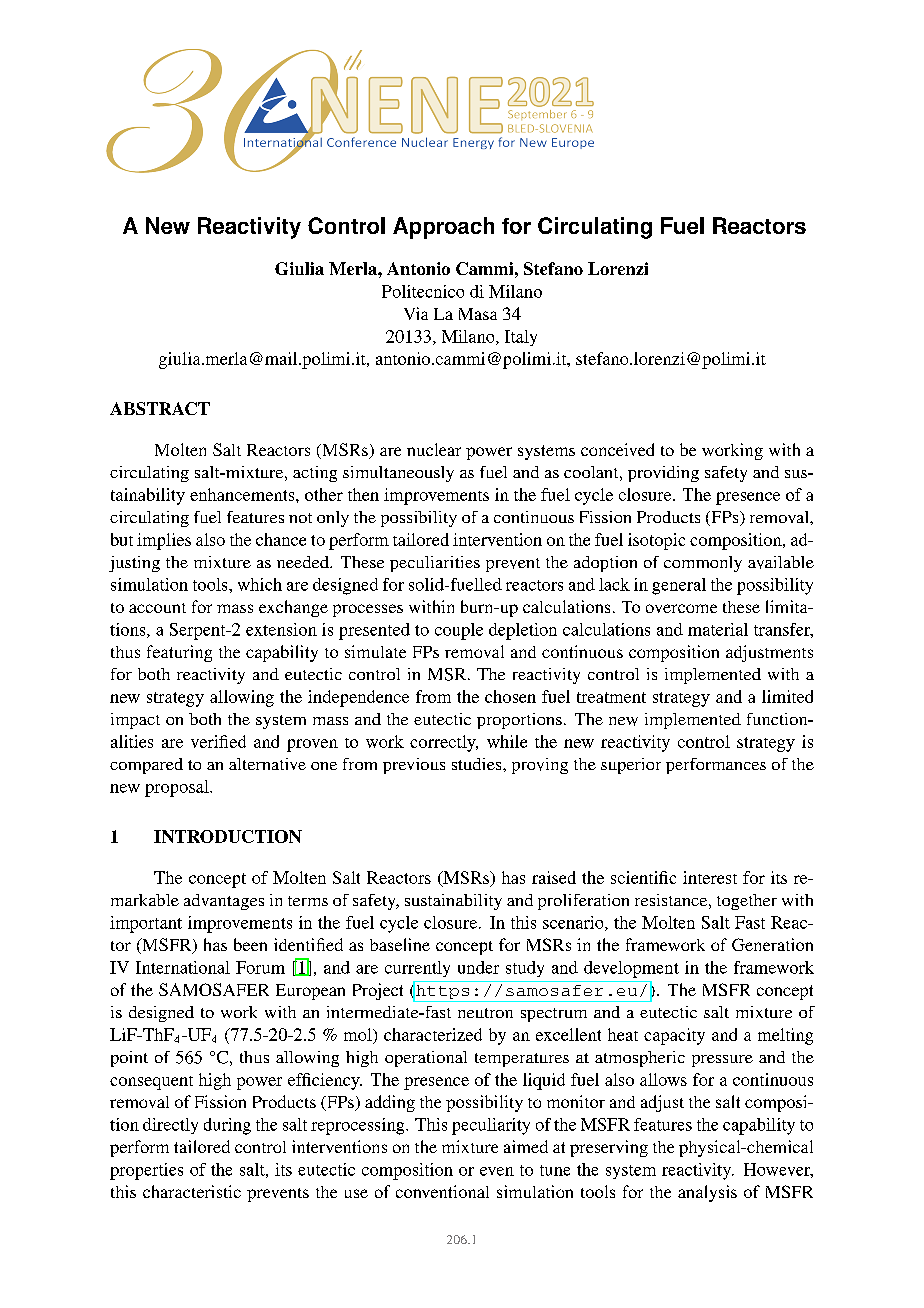 The image size is (924, 1308). Describe the element at coordinates (443, 228) in the image. I see `Approach` at that location.
